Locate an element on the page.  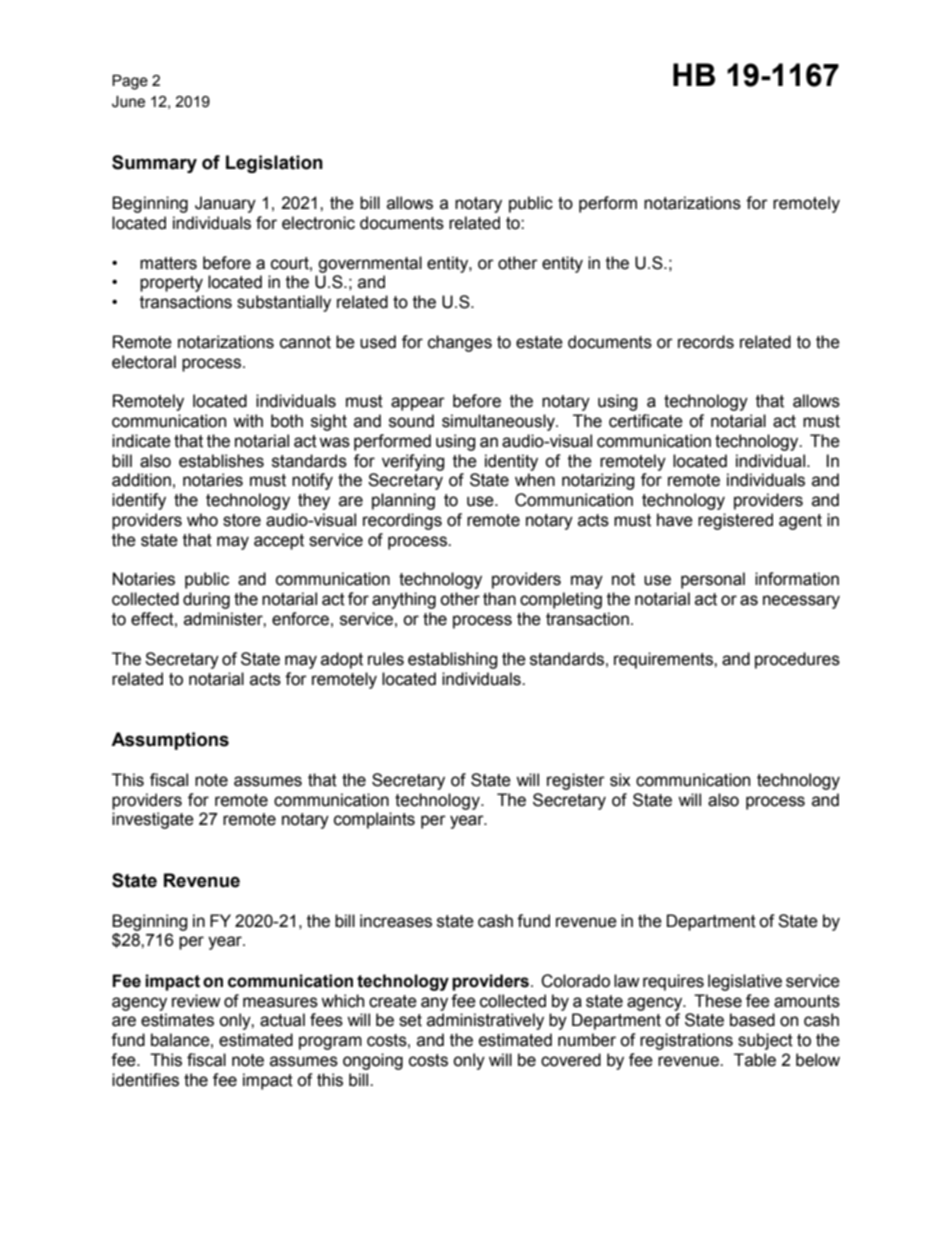
administratively is located at coordinates (485, 1021).
